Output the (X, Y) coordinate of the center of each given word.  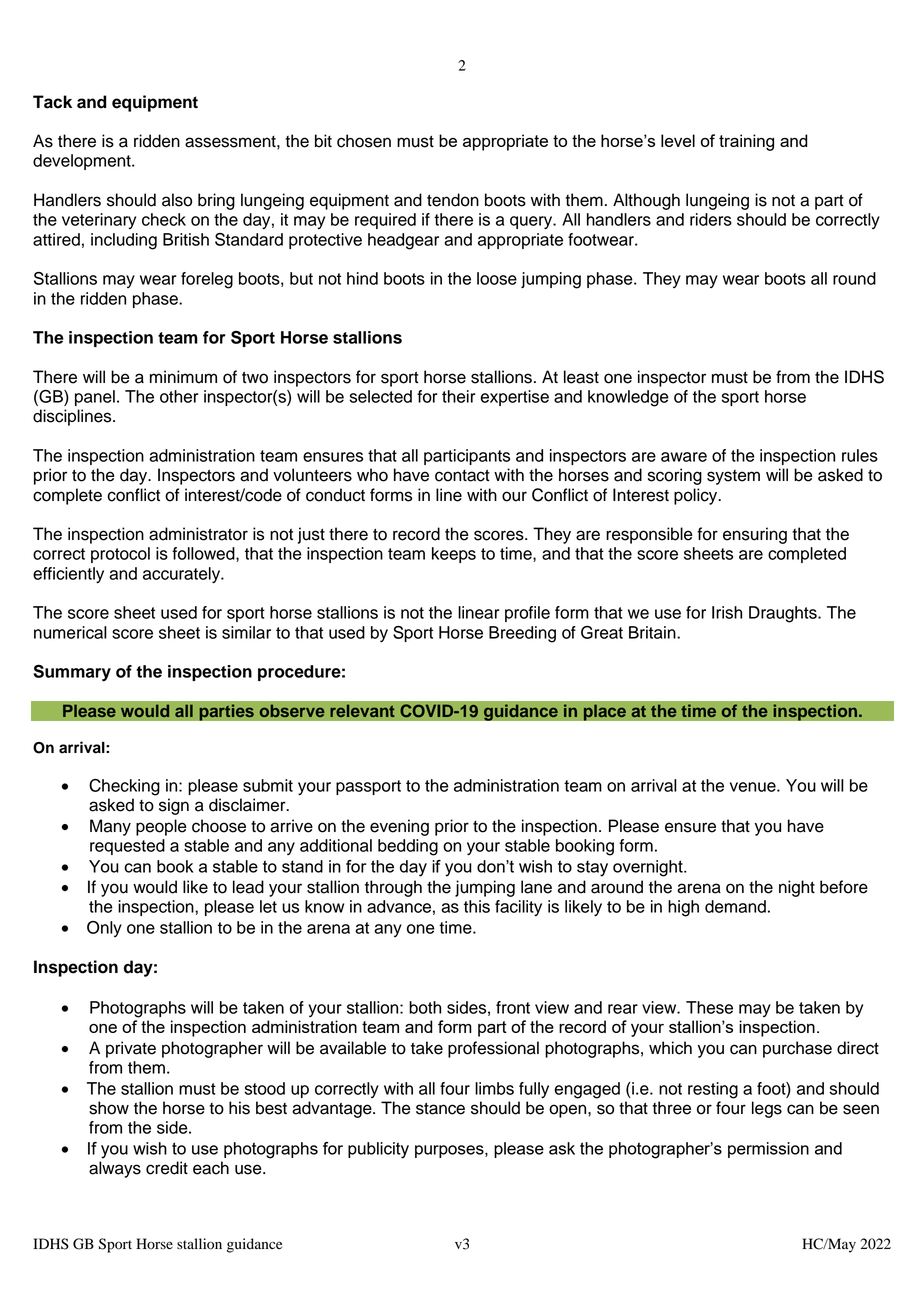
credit (167, 1168)
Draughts (784, 614)
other (179, 396)
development (83, 162)
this (477, 906)
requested (127, 847)
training (746, 142)
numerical (70, 632)
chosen (364, 141)
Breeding (522, 634)
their (459, 396)
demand (735, 906)
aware (684, 457)
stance (440, 1108)
